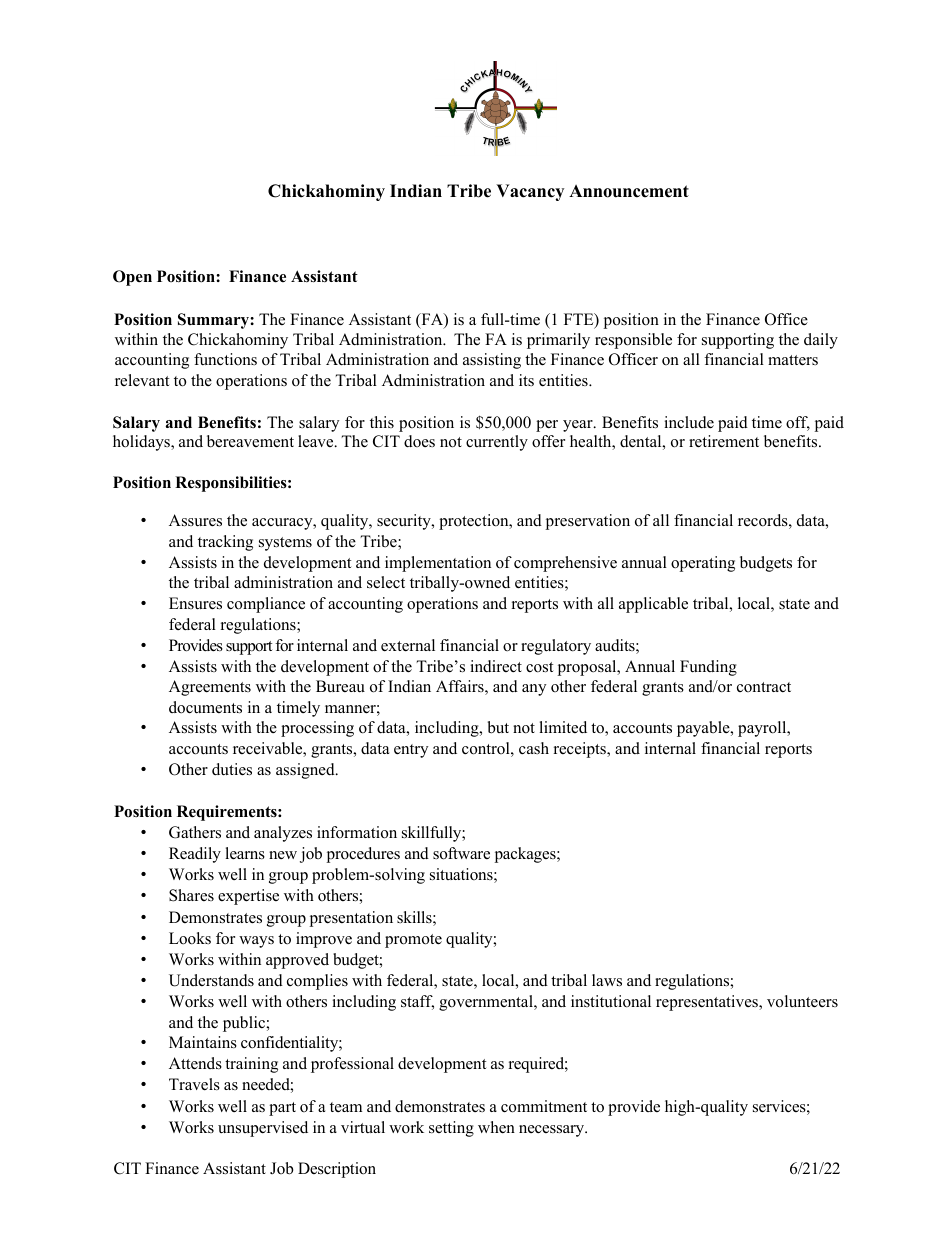  I want to click on bereavement, so click(250, 441).
